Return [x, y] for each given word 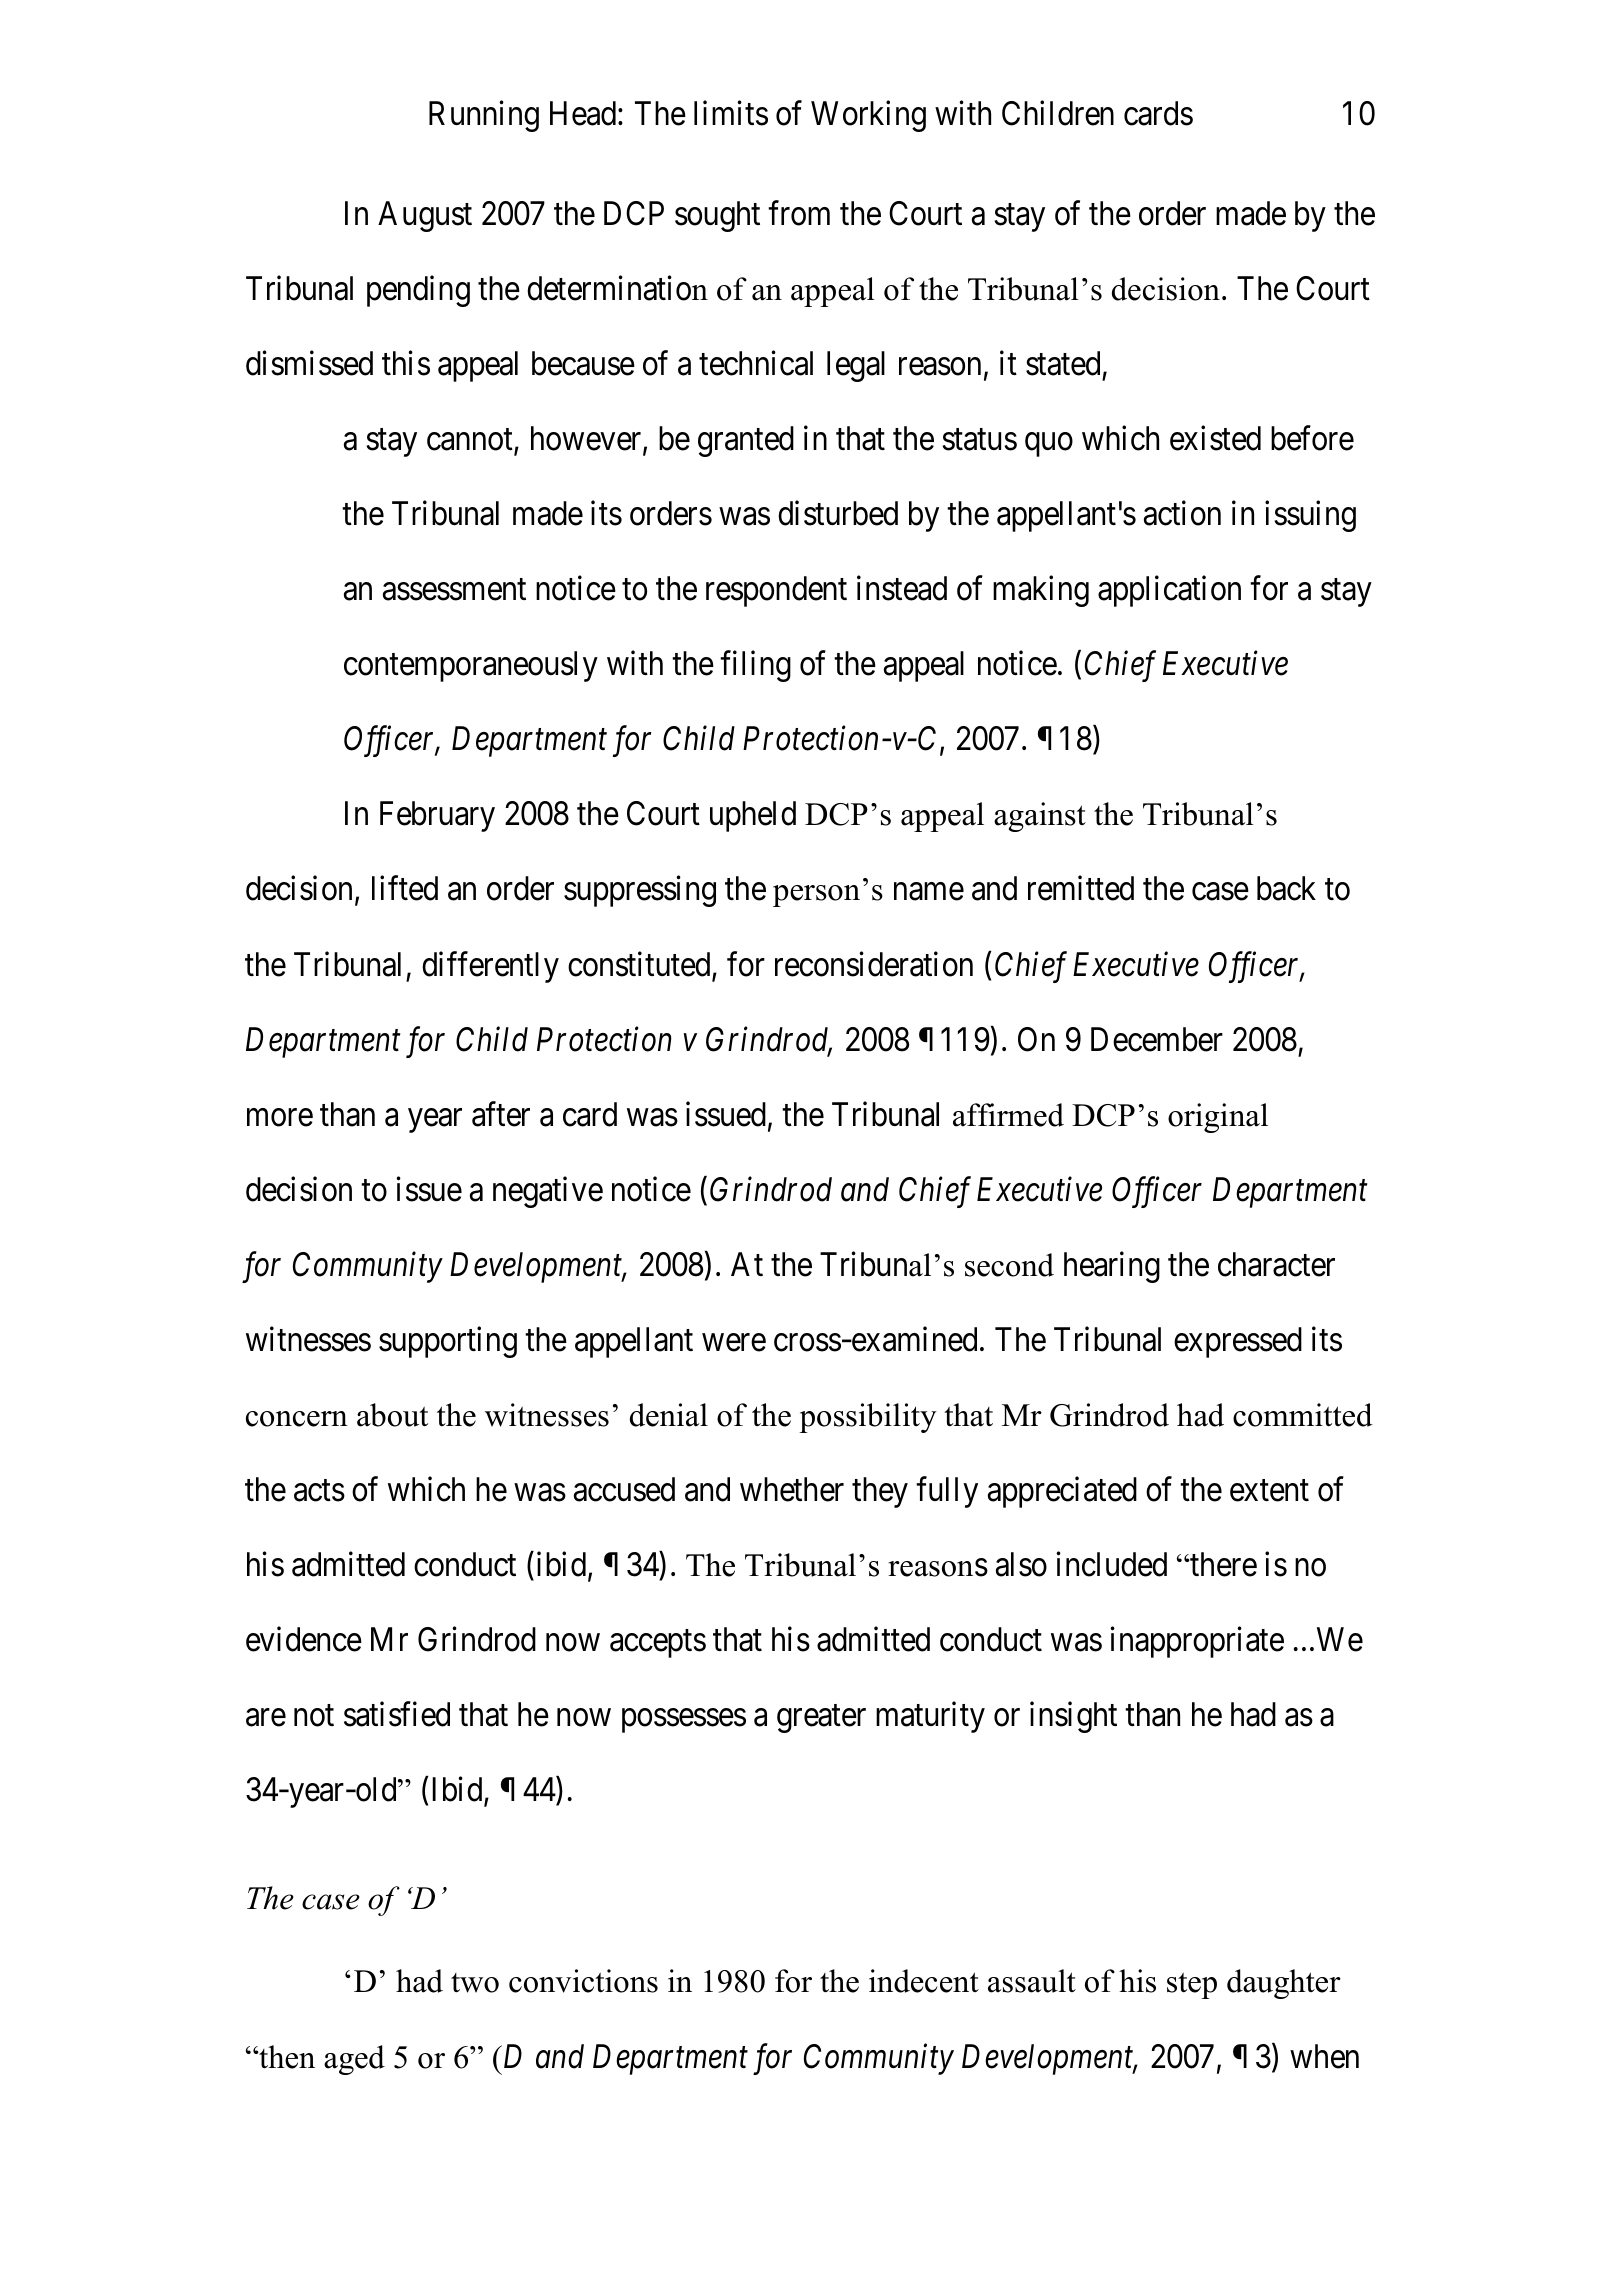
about [392, 1415]
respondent [776, 591]
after [501, 1114]
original [1218, 1118]
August [425, 216]
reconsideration [874, 964]
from [799, 213]
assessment [454, 590]
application [1169, 591]
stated [1063, 363]
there [1222, 1564]
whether [792, 1489]
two [475, 1983]
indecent [924, 1981]
